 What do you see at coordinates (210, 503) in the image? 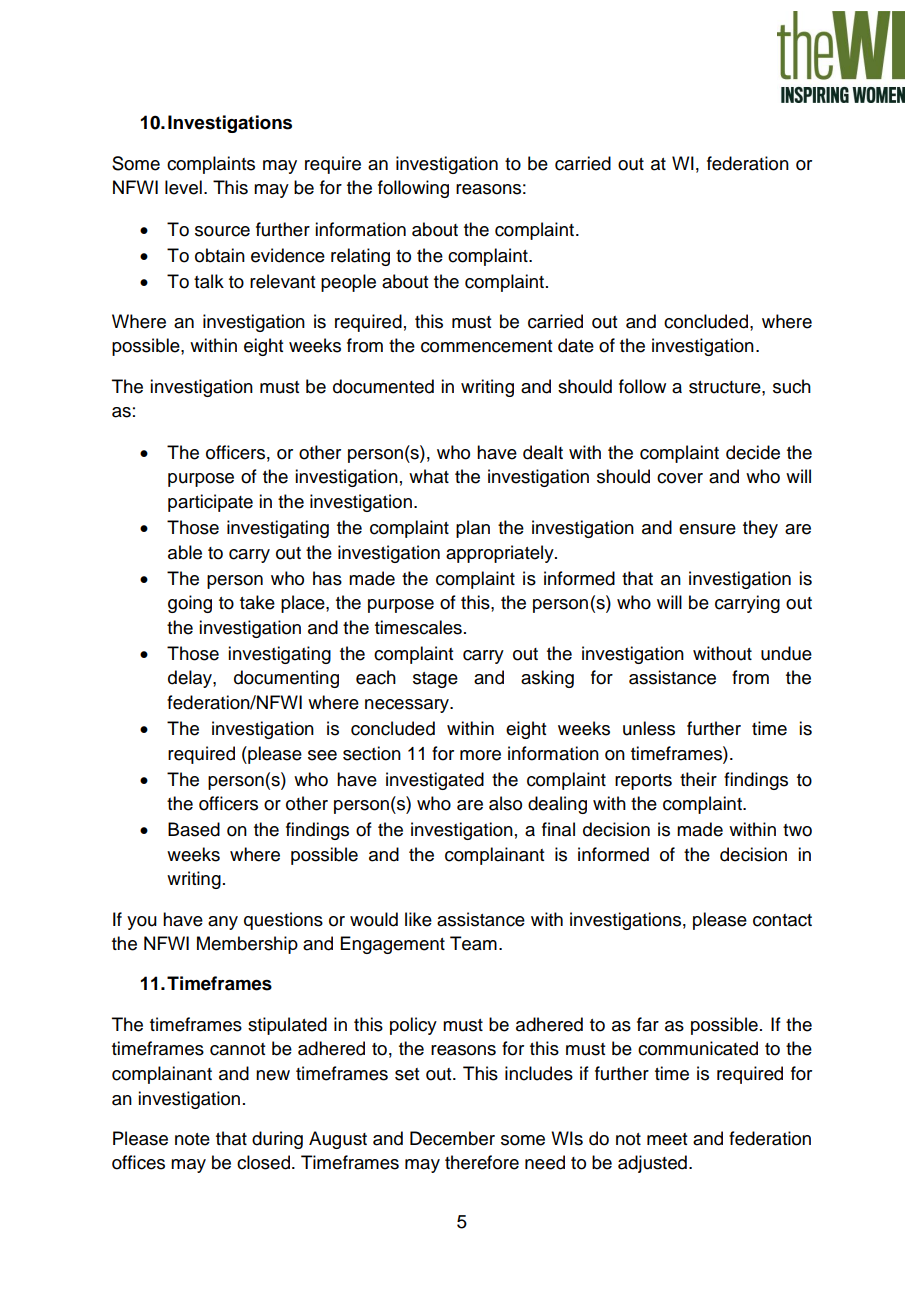
I see `participate` at bounding box center [210, 503].
